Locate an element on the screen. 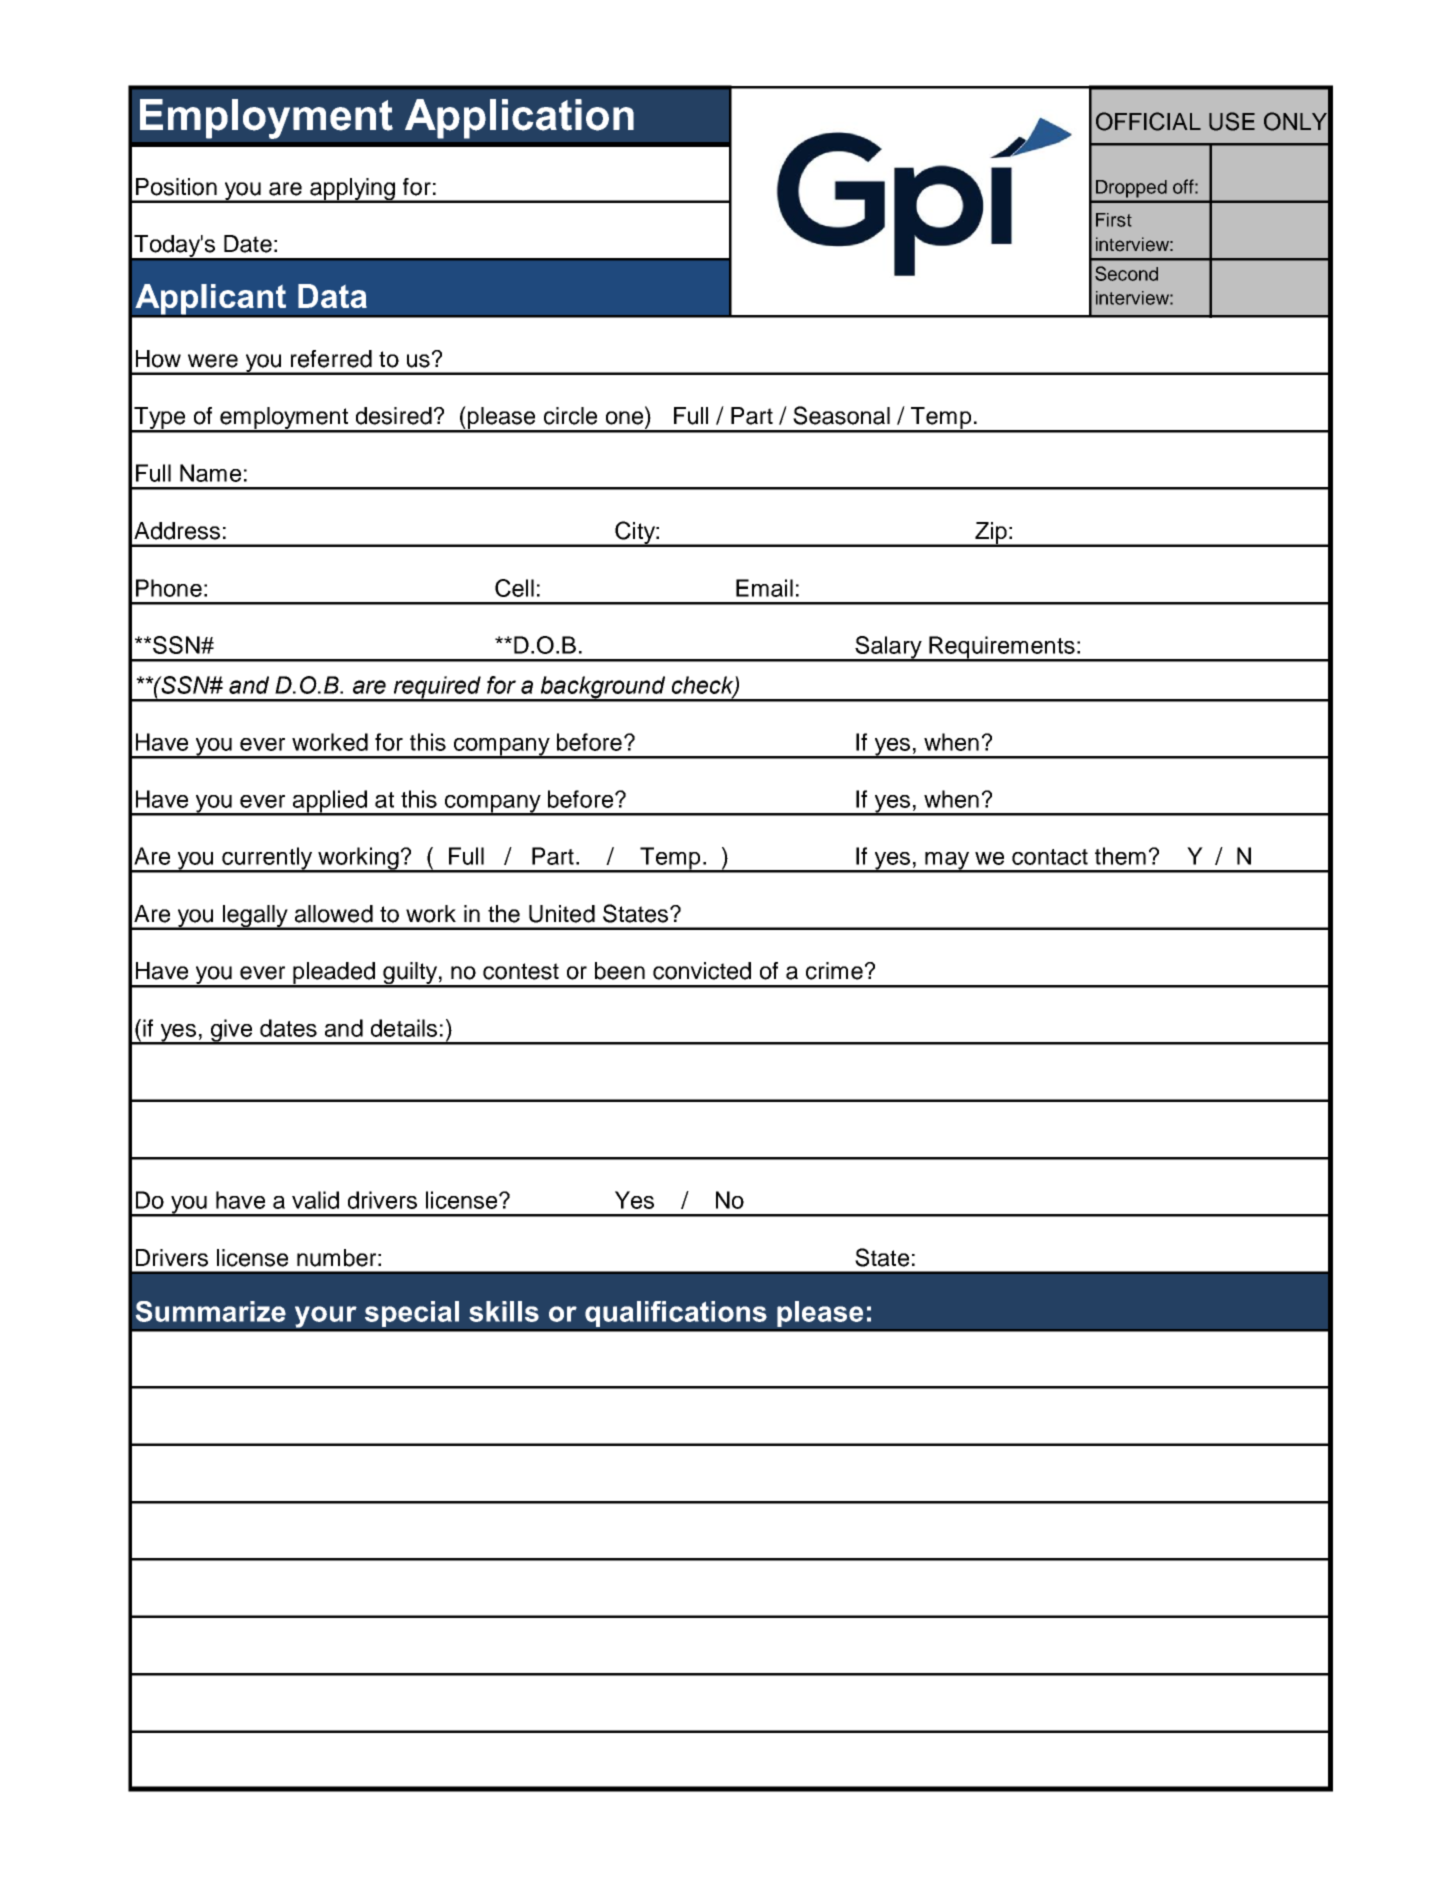  skills is located at coordinates (504, 1311).
